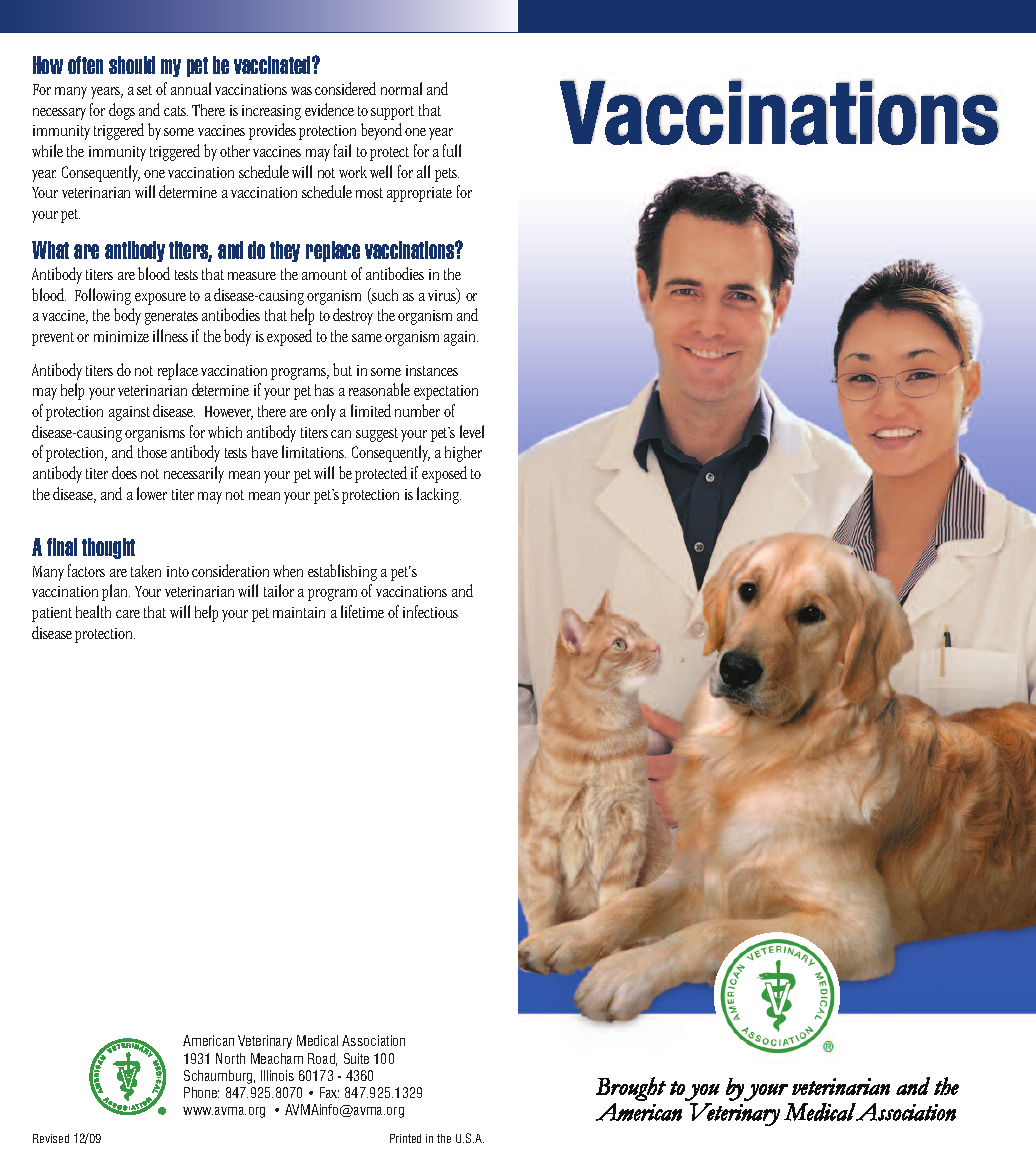 This image has height=1166, width=1036. What do you see at coordinates (208, 1040) in the image?
I see `American` at bounding box center [208, 1040].
